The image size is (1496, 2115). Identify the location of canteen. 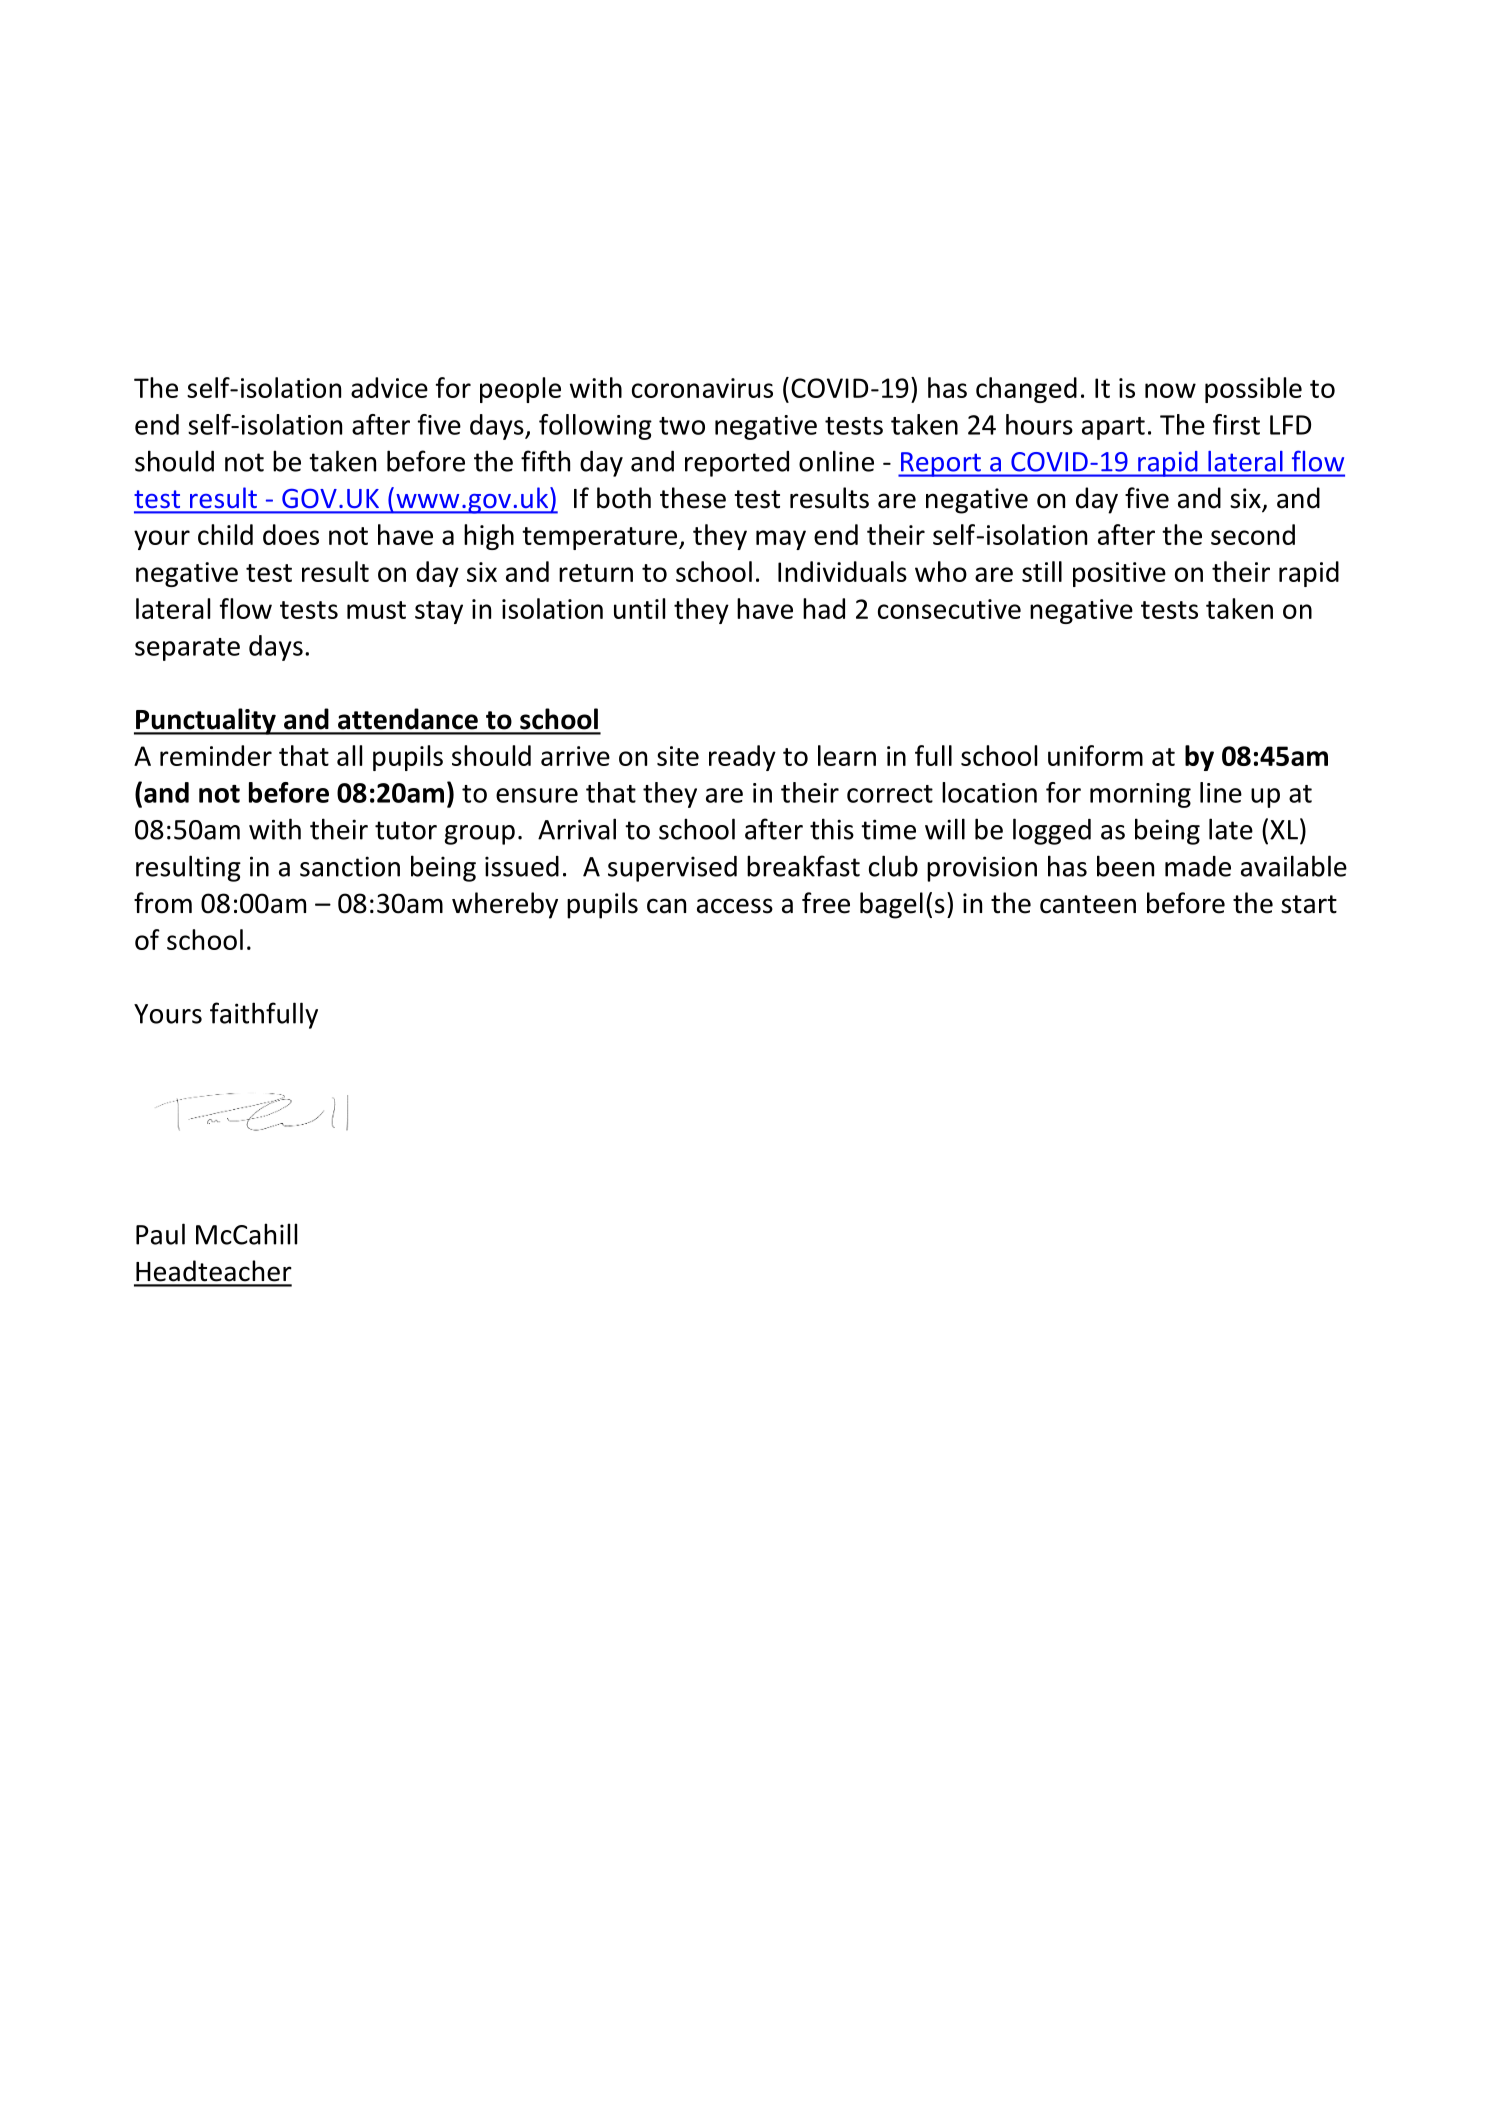
(1088, 904).
